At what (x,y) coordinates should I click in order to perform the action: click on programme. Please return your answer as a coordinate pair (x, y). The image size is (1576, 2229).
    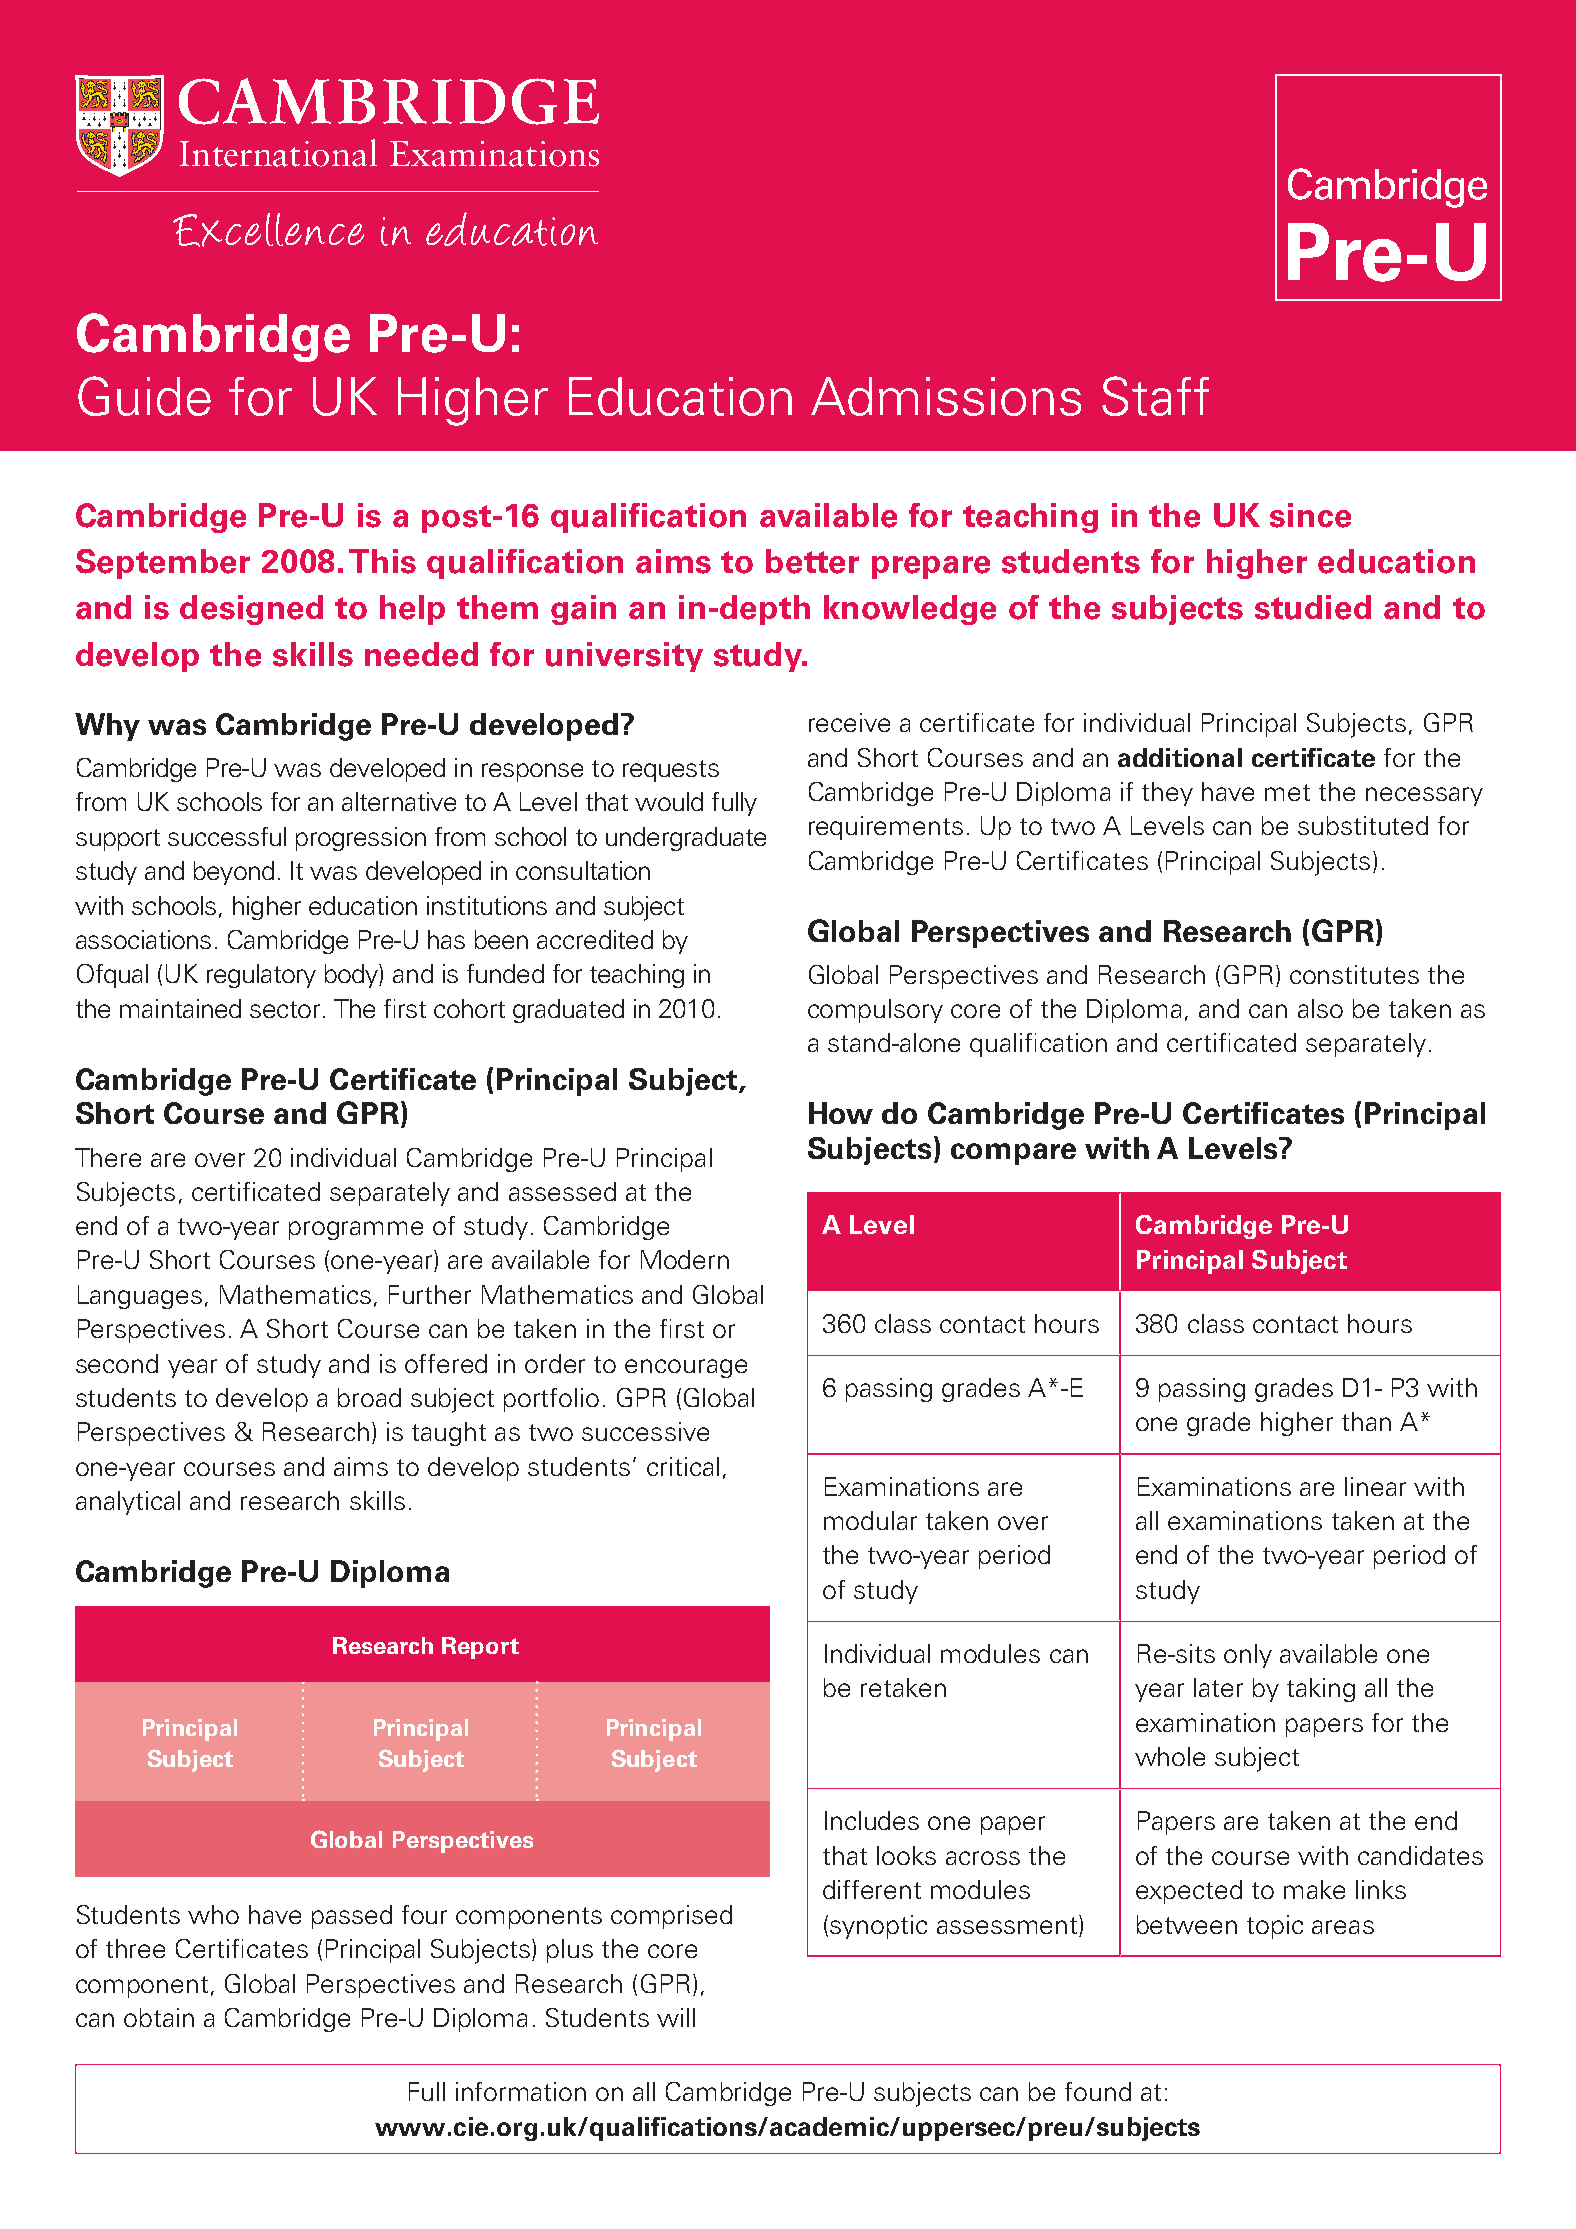
    Looking at the image, I should click on (356, 1230).
